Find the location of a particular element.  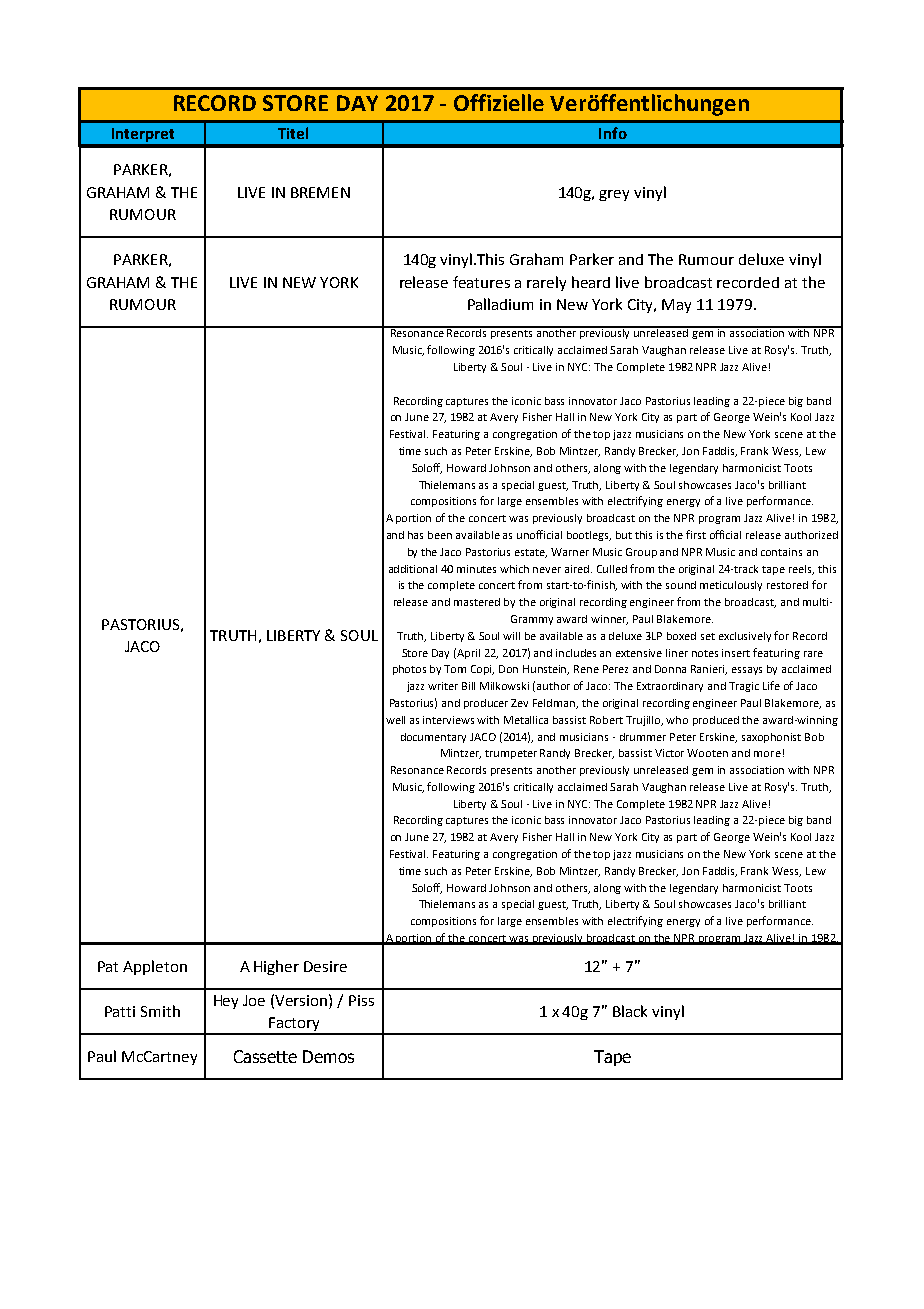

Info is located at coordinates (613, 133).
